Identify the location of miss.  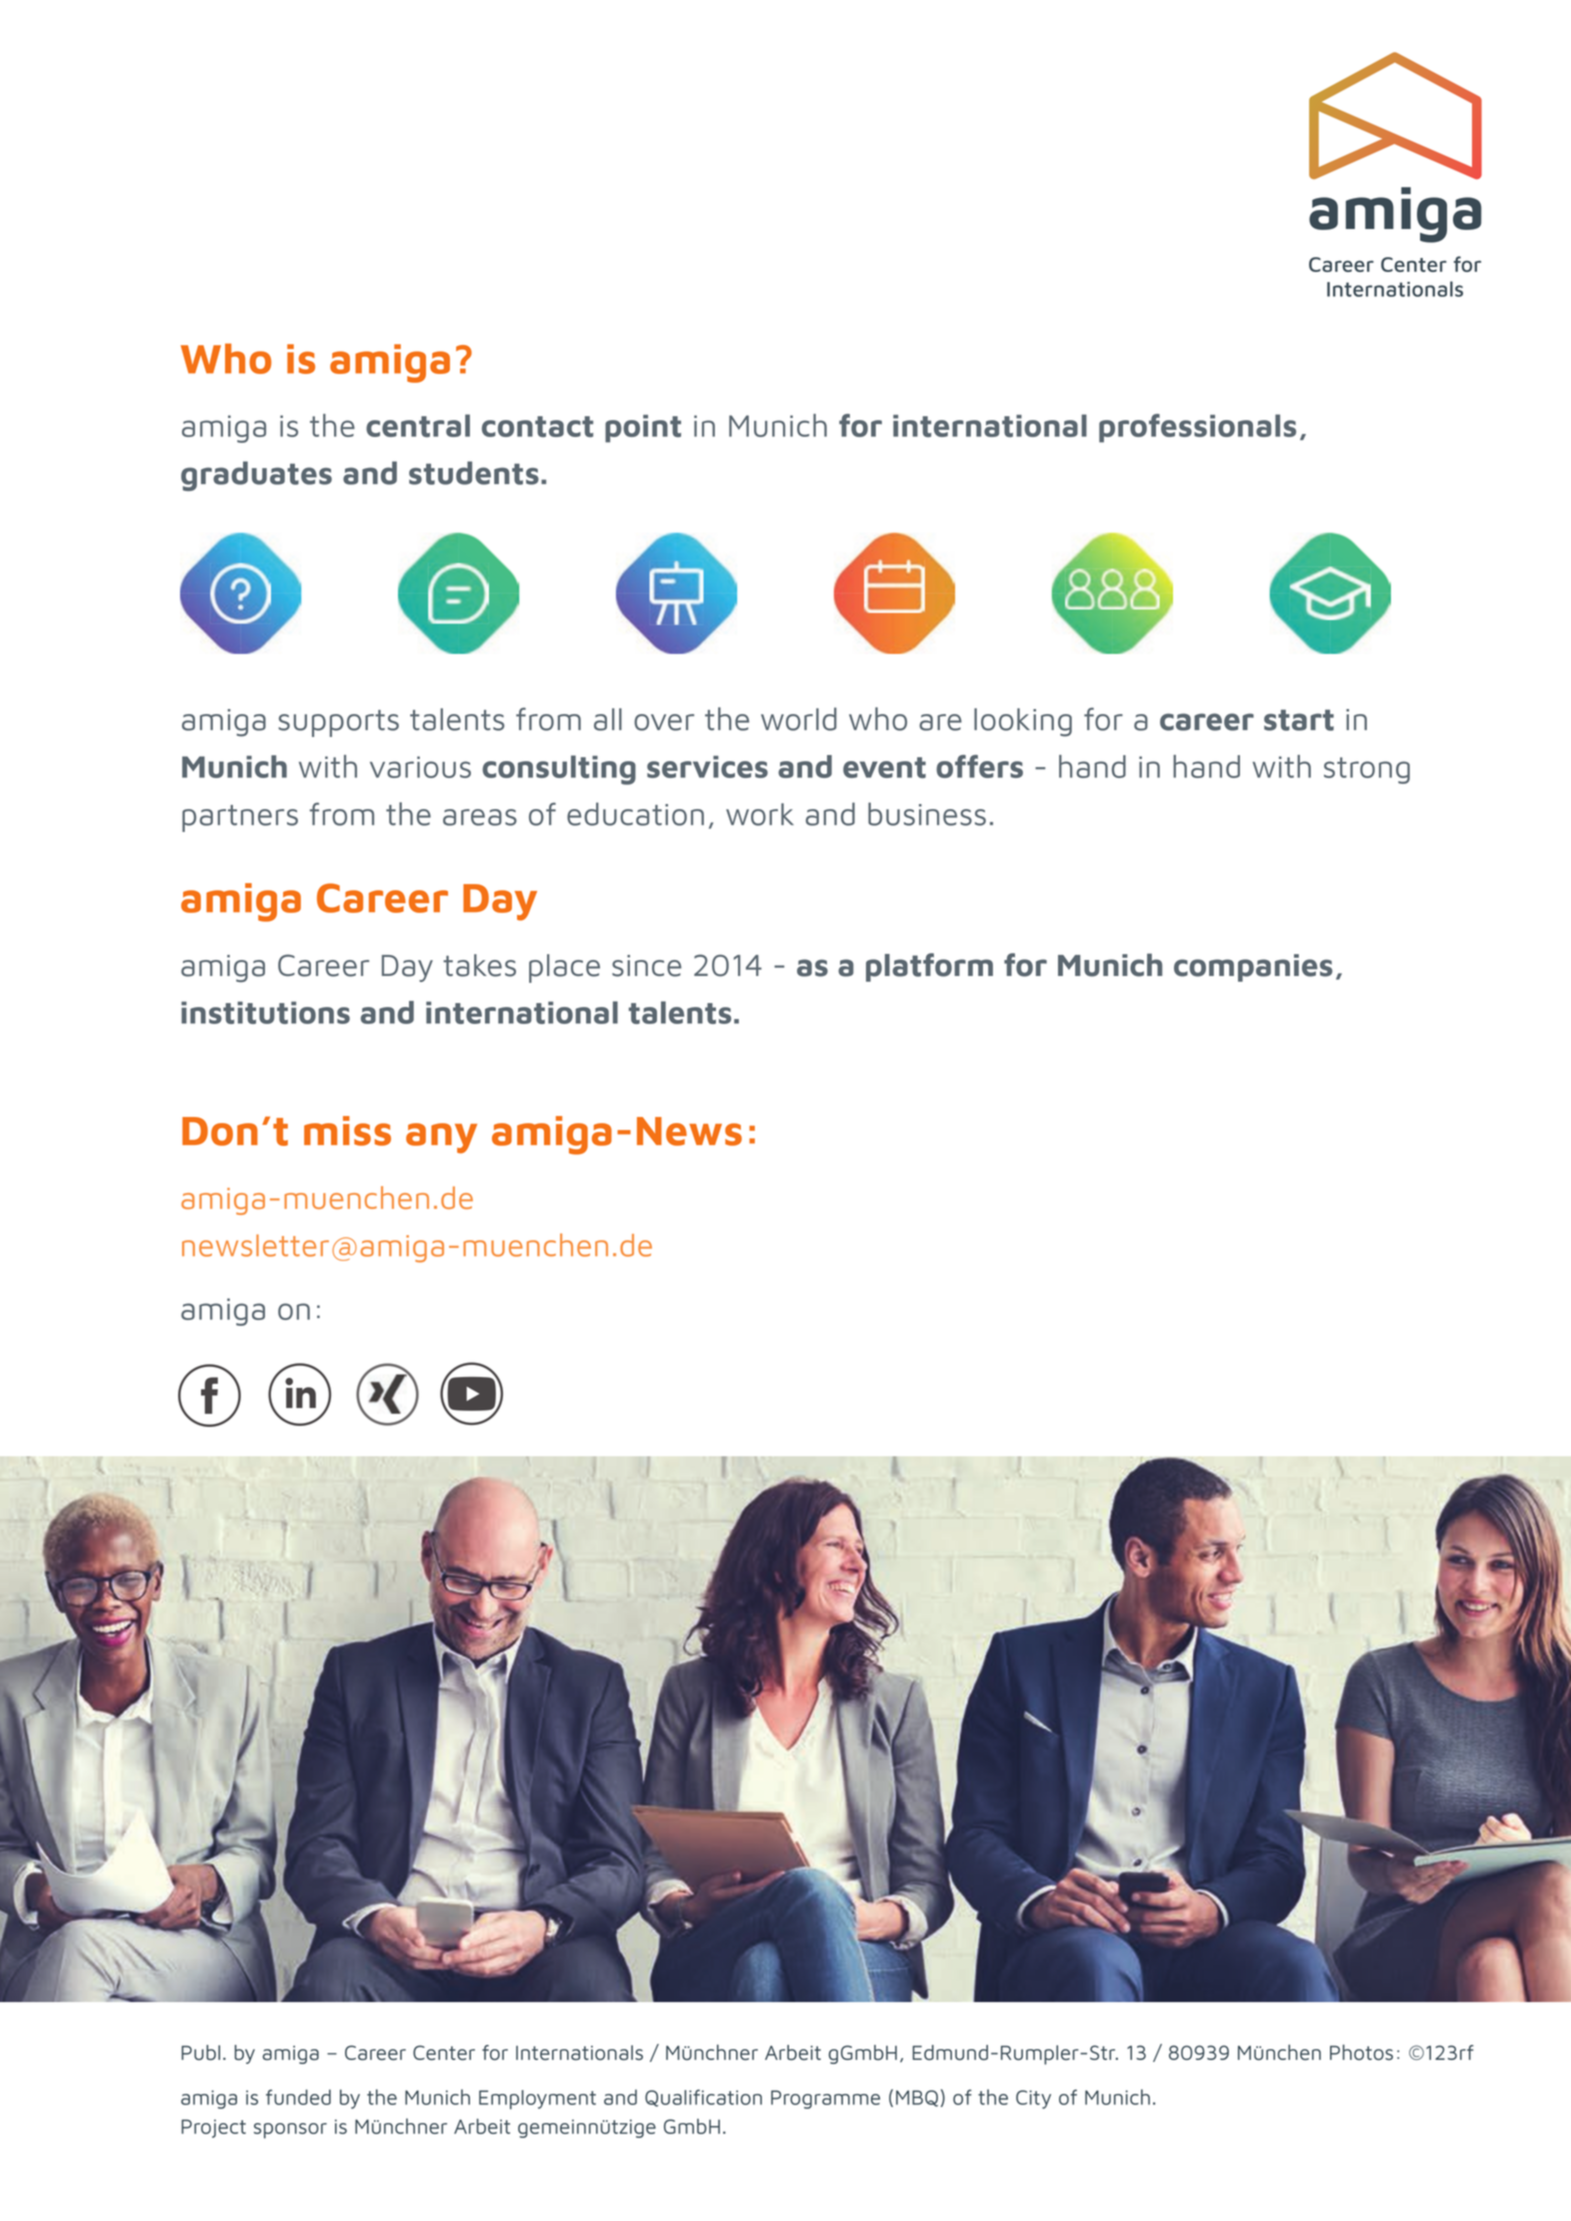
(347, 1131).
